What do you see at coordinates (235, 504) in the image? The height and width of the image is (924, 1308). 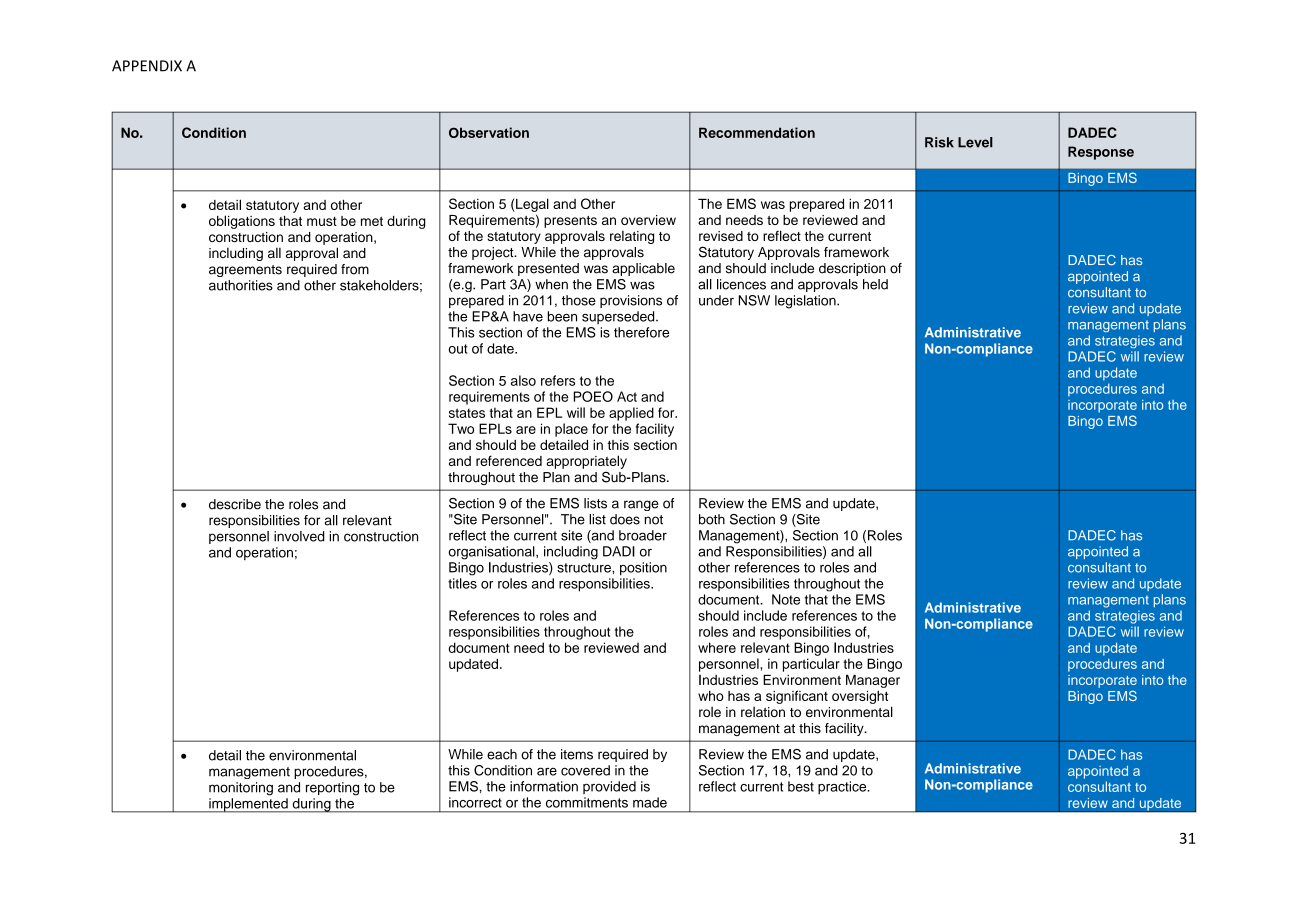 I see `describe` at bounding box center [235, 504].
